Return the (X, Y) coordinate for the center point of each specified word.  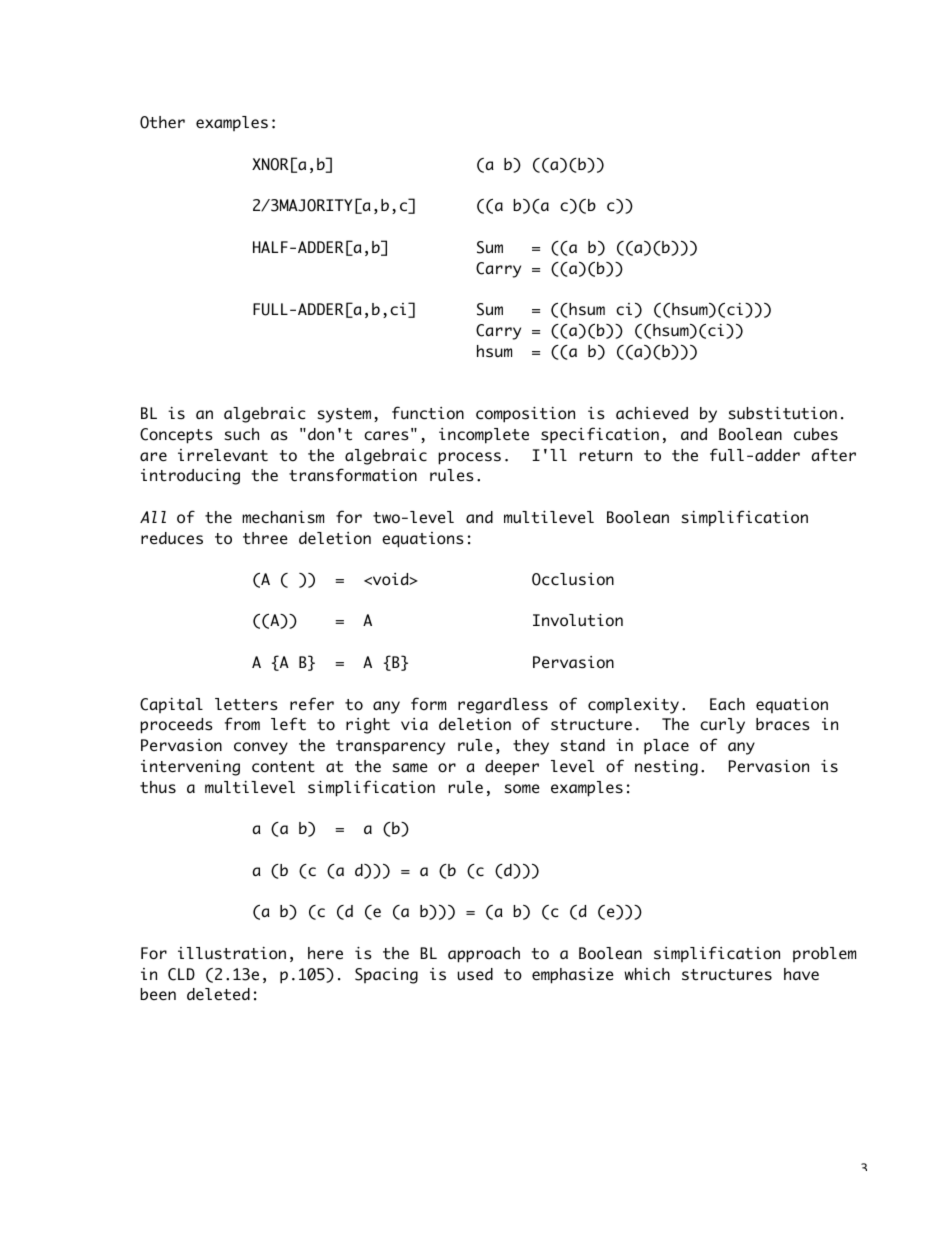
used (475, 974)
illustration (232, 953)
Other (162, 122)
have (801, 974)
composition (525, 414)
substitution (782, 413)
